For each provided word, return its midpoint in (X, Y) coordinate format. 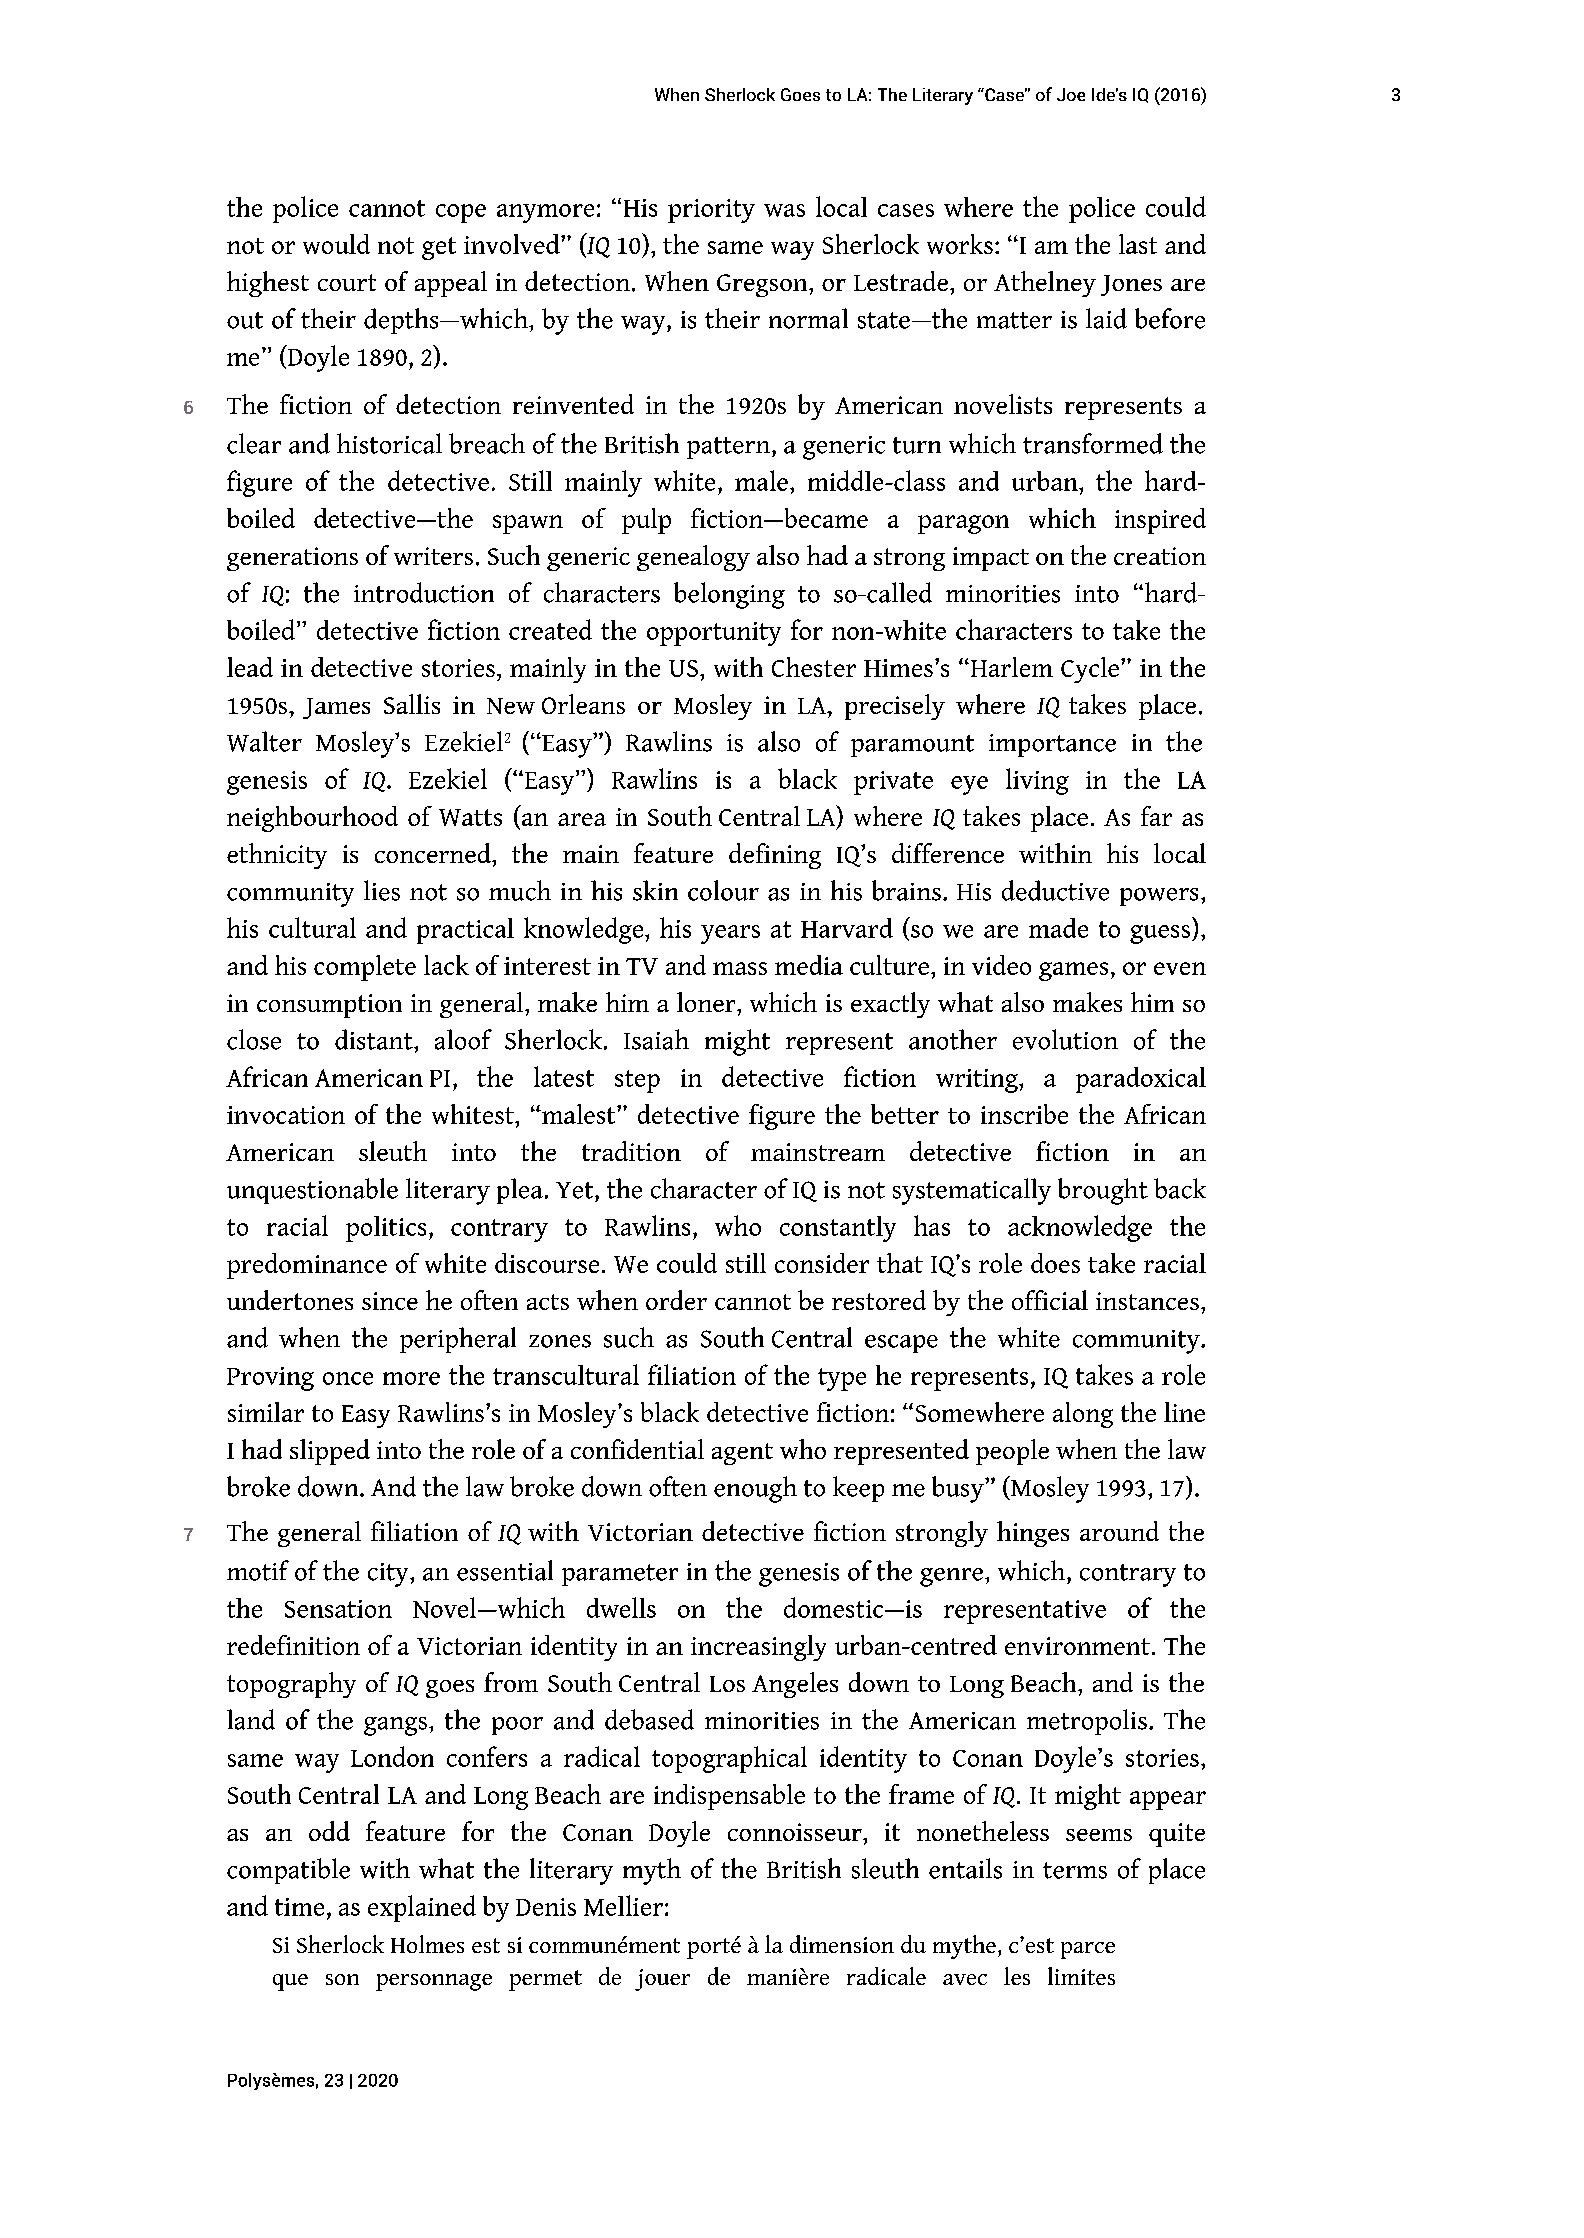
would (336, 244)
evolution (1065, 1039)
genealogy (693, 558)
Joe (1071, 94)
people (1012, 1452)
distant (375, 1039)
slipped (330, 1452)
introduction (424, 592)
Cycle (1090, 670)
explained (422, 1908)
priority (711, 211)
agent (742, 1454)
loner (707, 1002)
